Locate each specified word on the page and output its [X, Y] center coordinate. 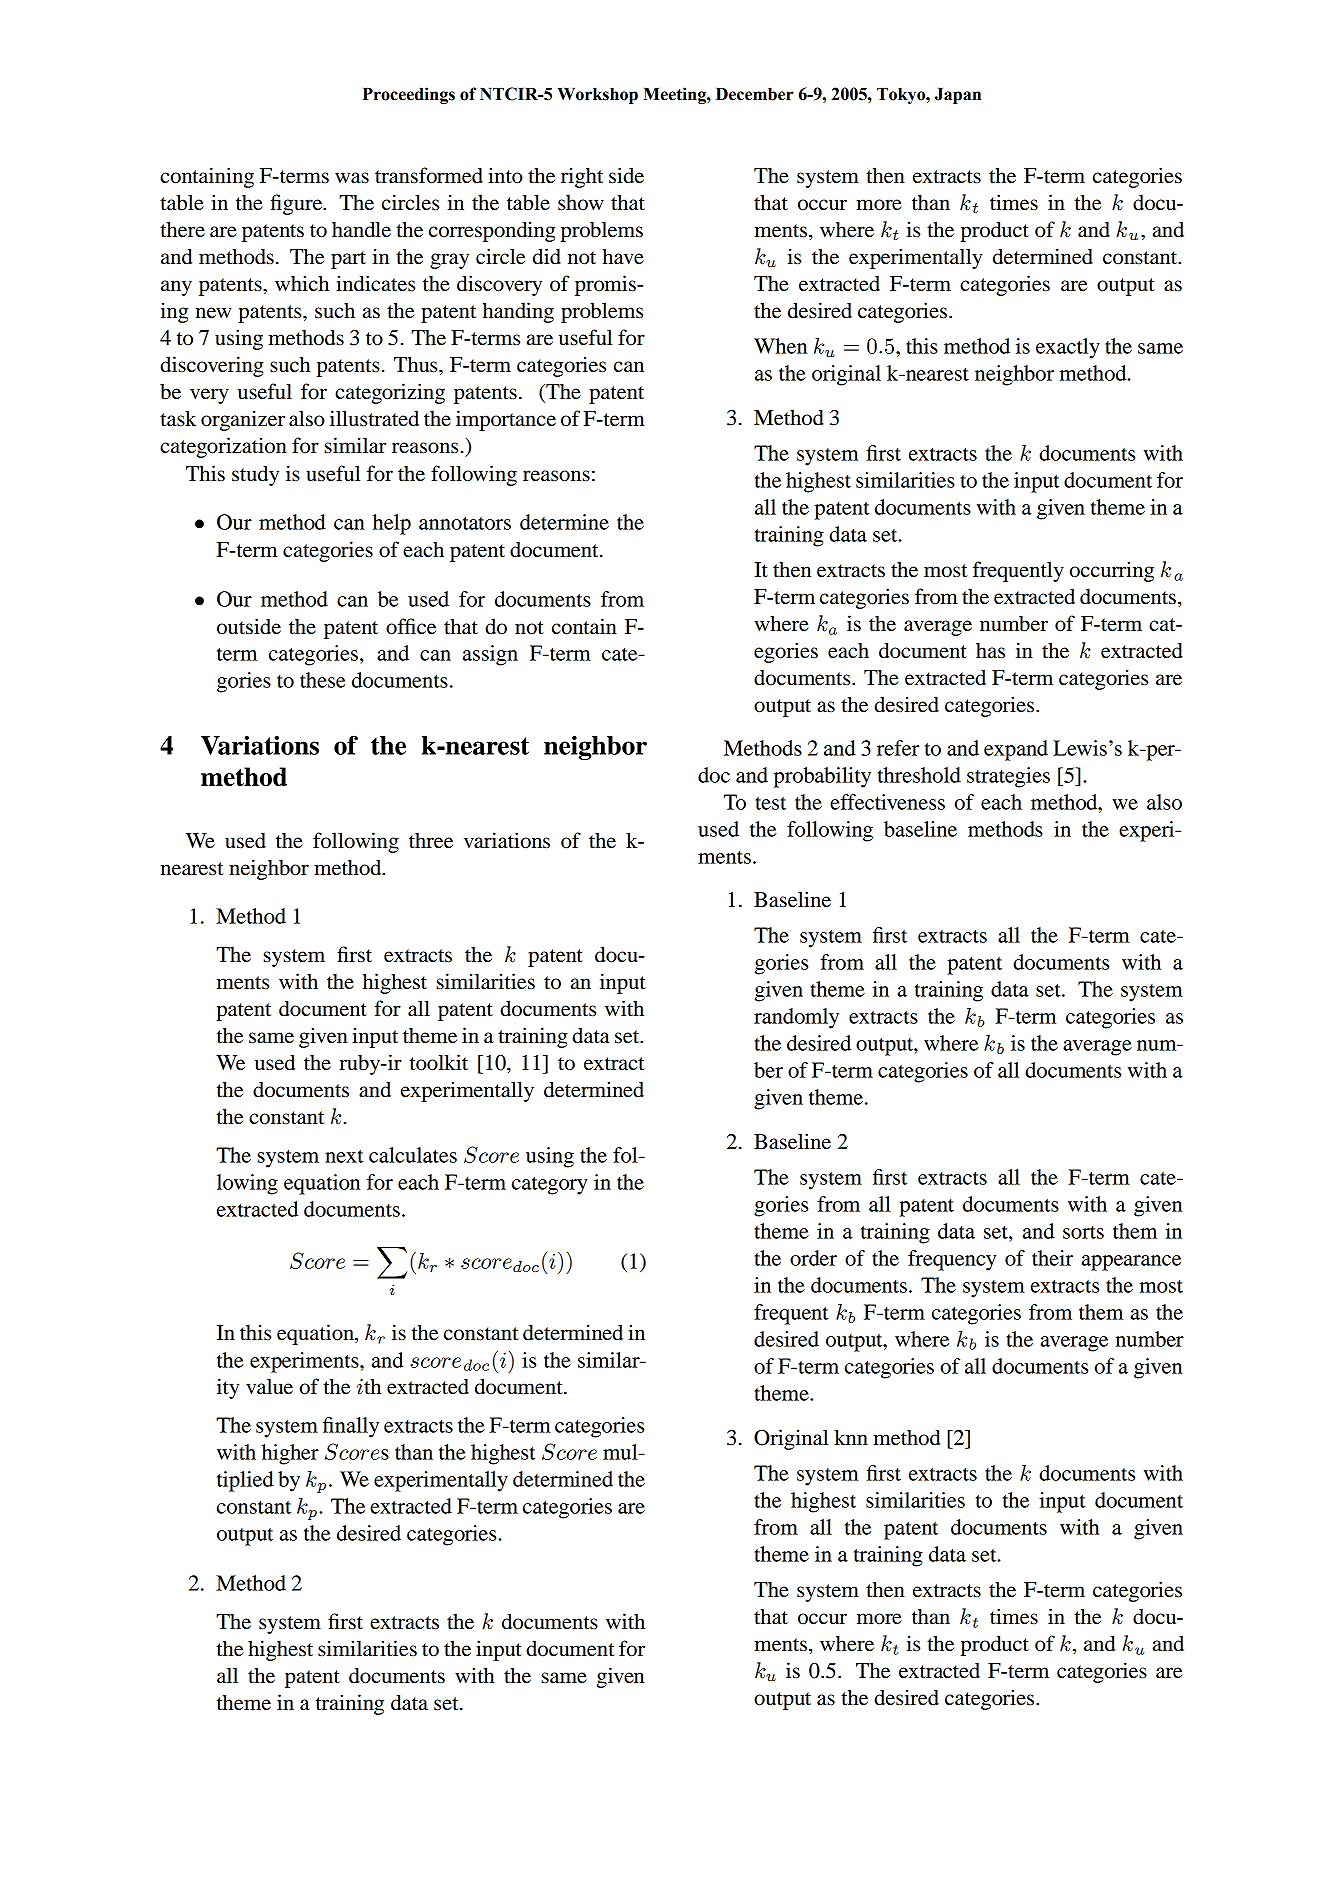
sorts [1083, 1232]
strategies [1008, 777]
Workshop [598, 96]
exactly [1068, 348]
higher [290, 1454]
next [344, 1156]
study [255, 475]
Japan [958, 96]
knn [851, 1437]
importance [506, 420]
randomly [796, 1018]
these [322, 680]
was [352, 178]
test [770, 803]
